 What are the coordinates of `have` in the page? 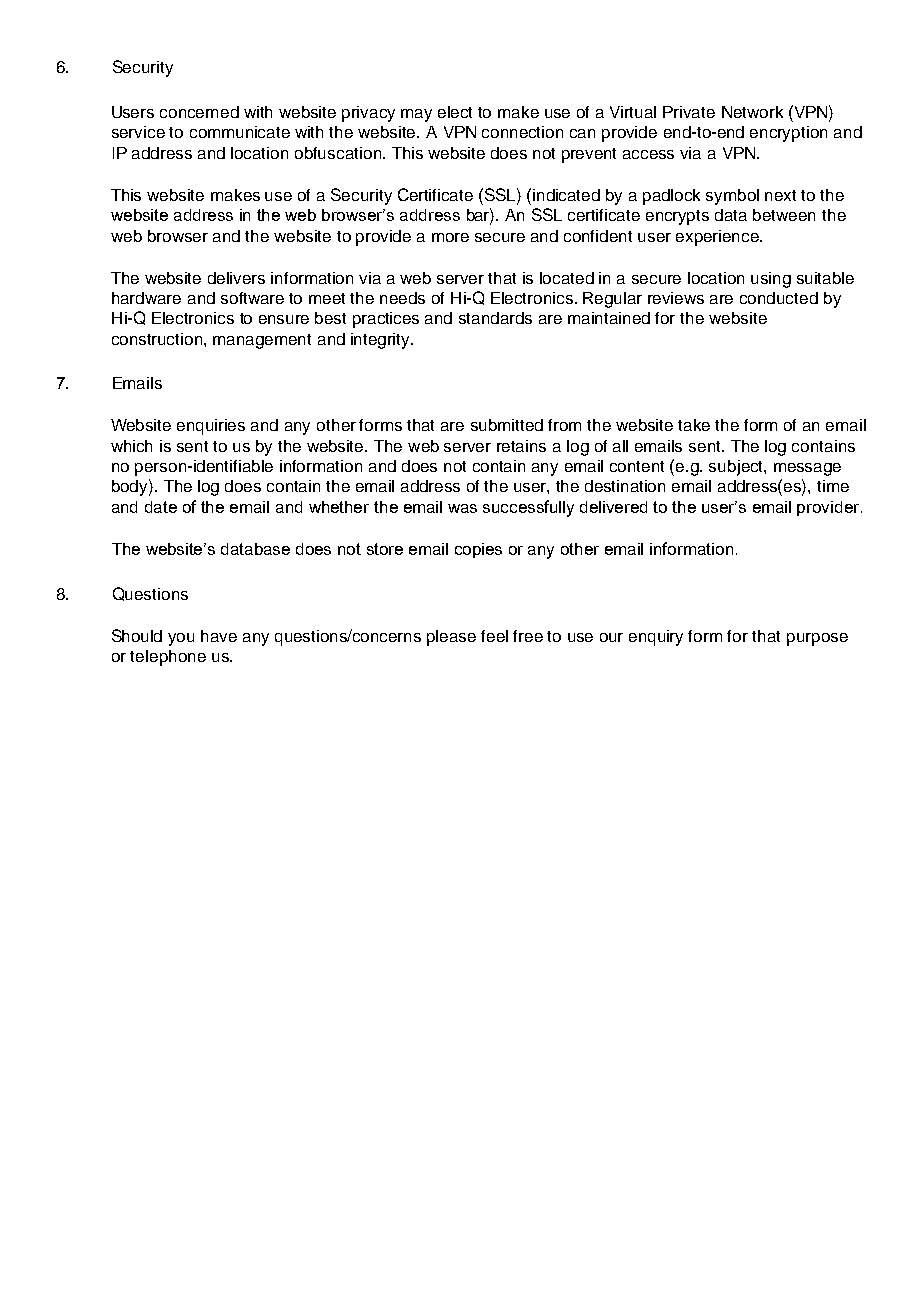 It's located at (219, 636).
